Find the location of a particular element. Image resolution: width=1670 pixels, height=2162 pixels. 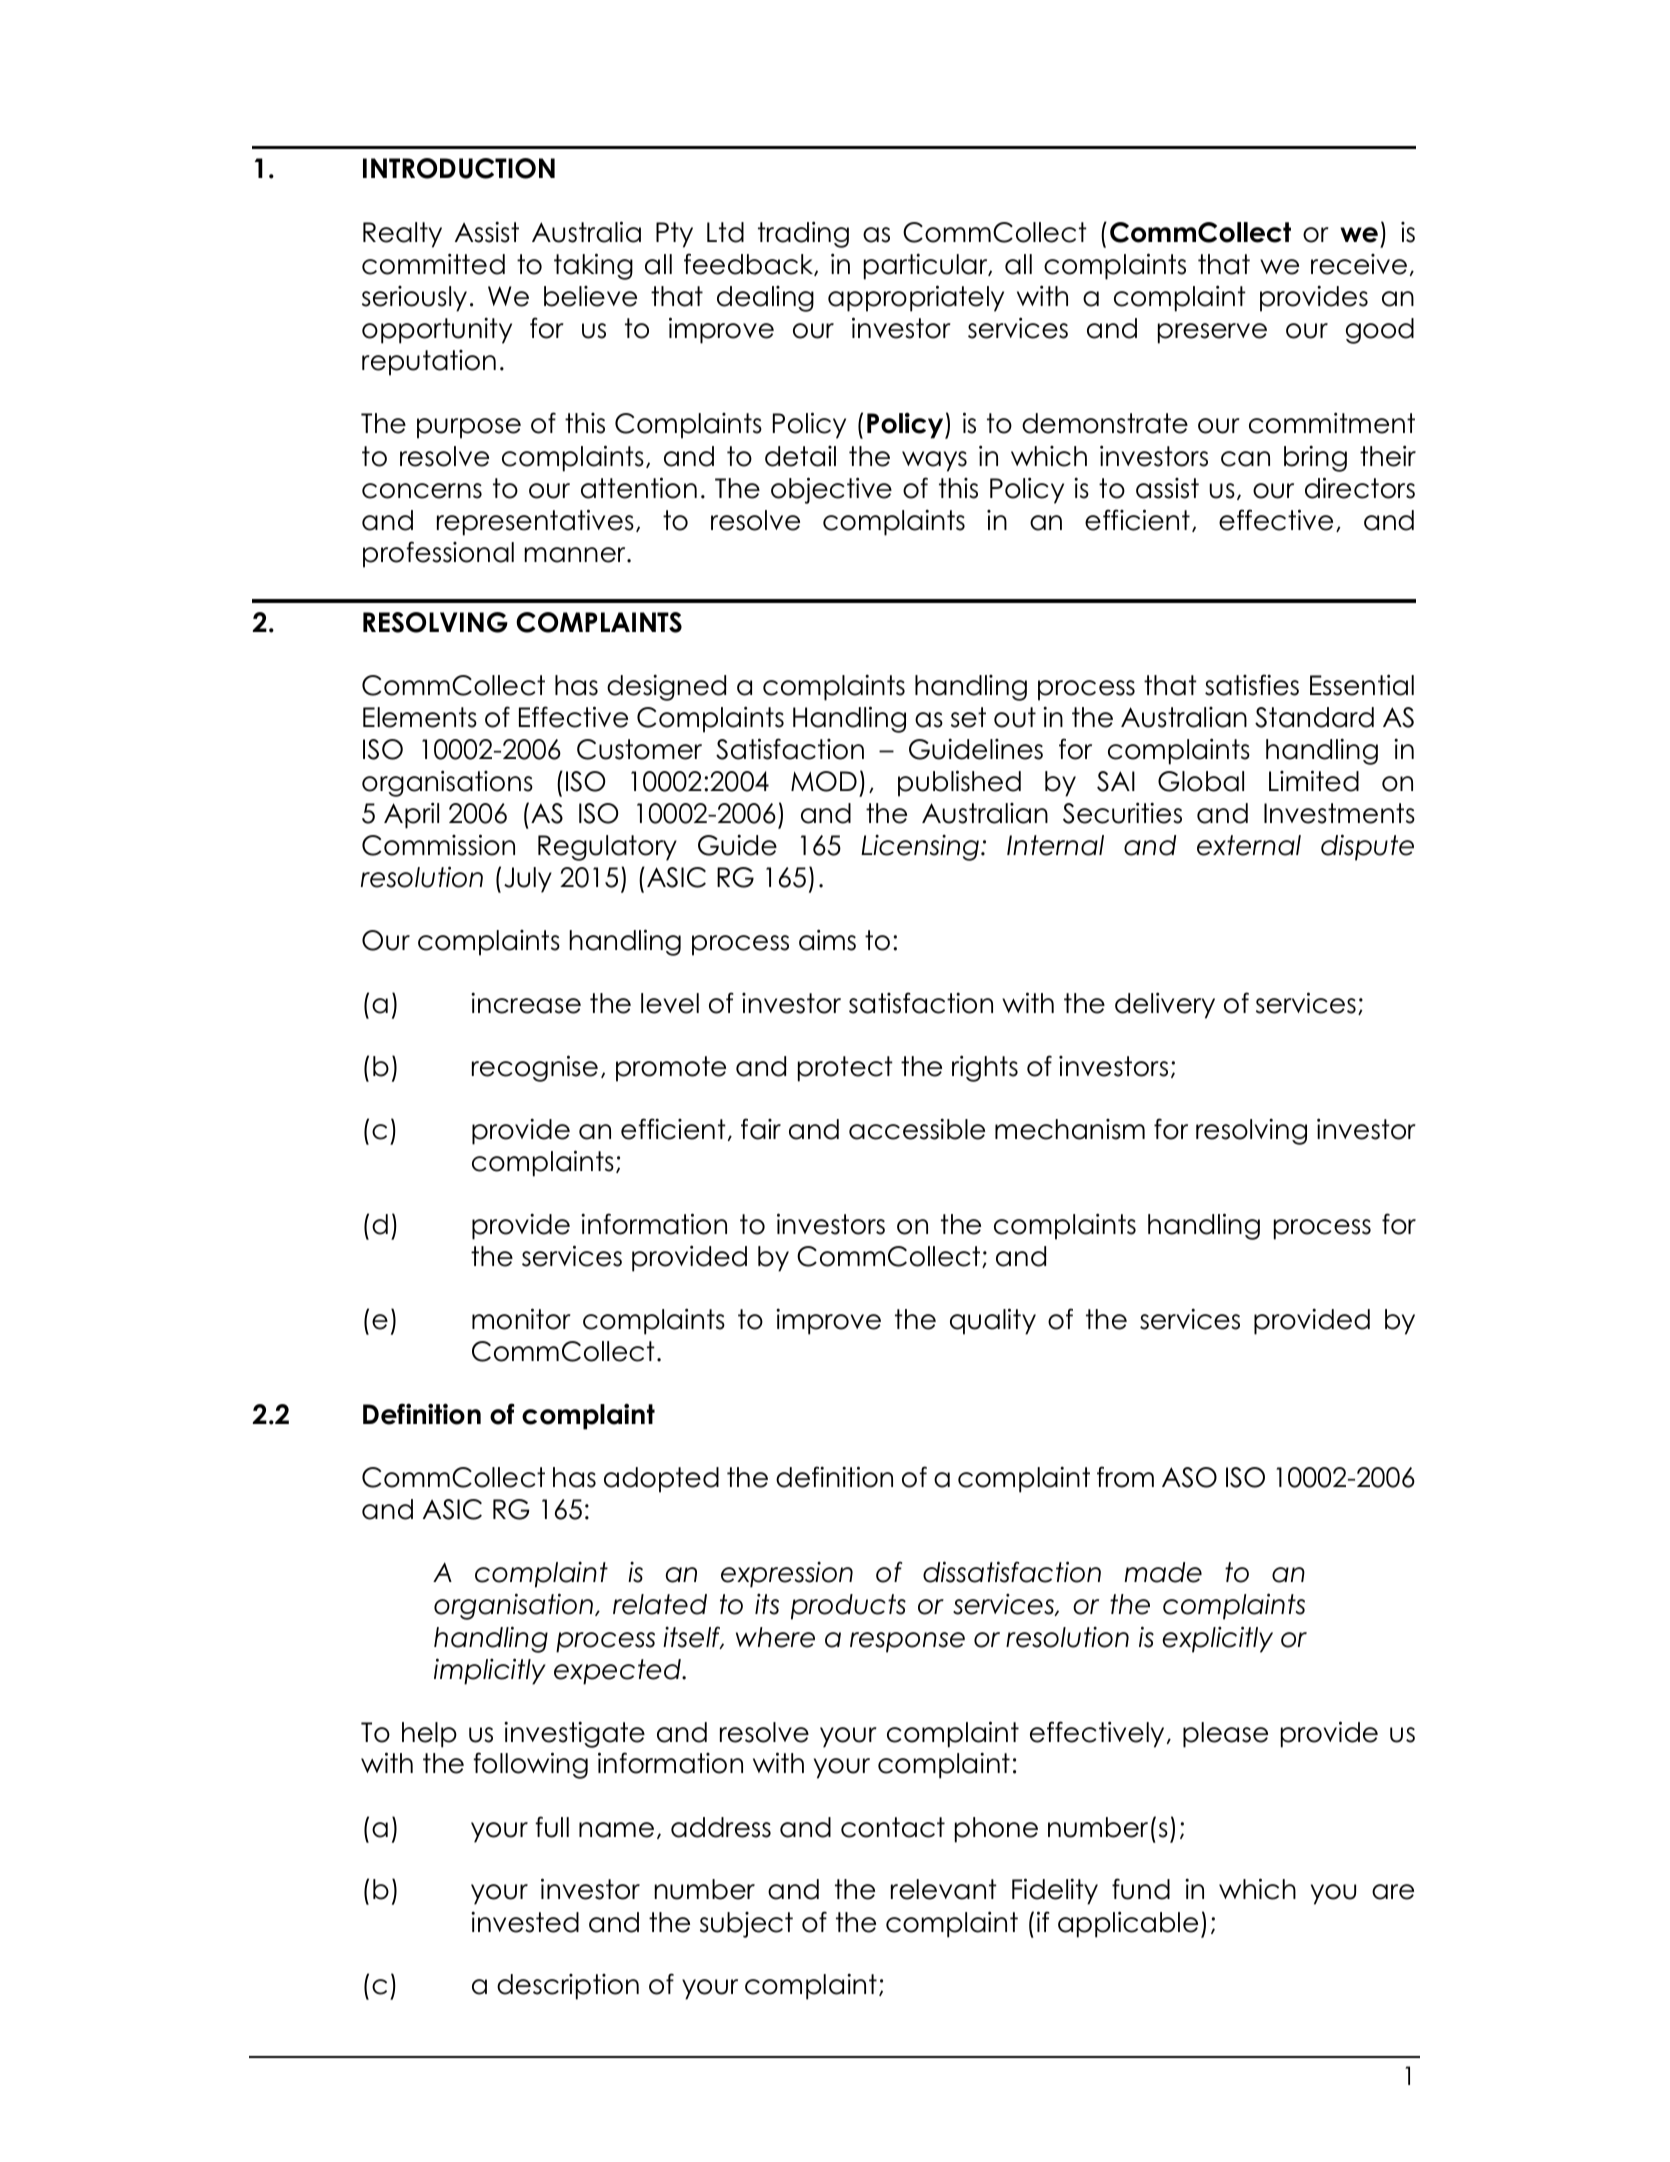

invested is located at coordinates (525, 1922).
